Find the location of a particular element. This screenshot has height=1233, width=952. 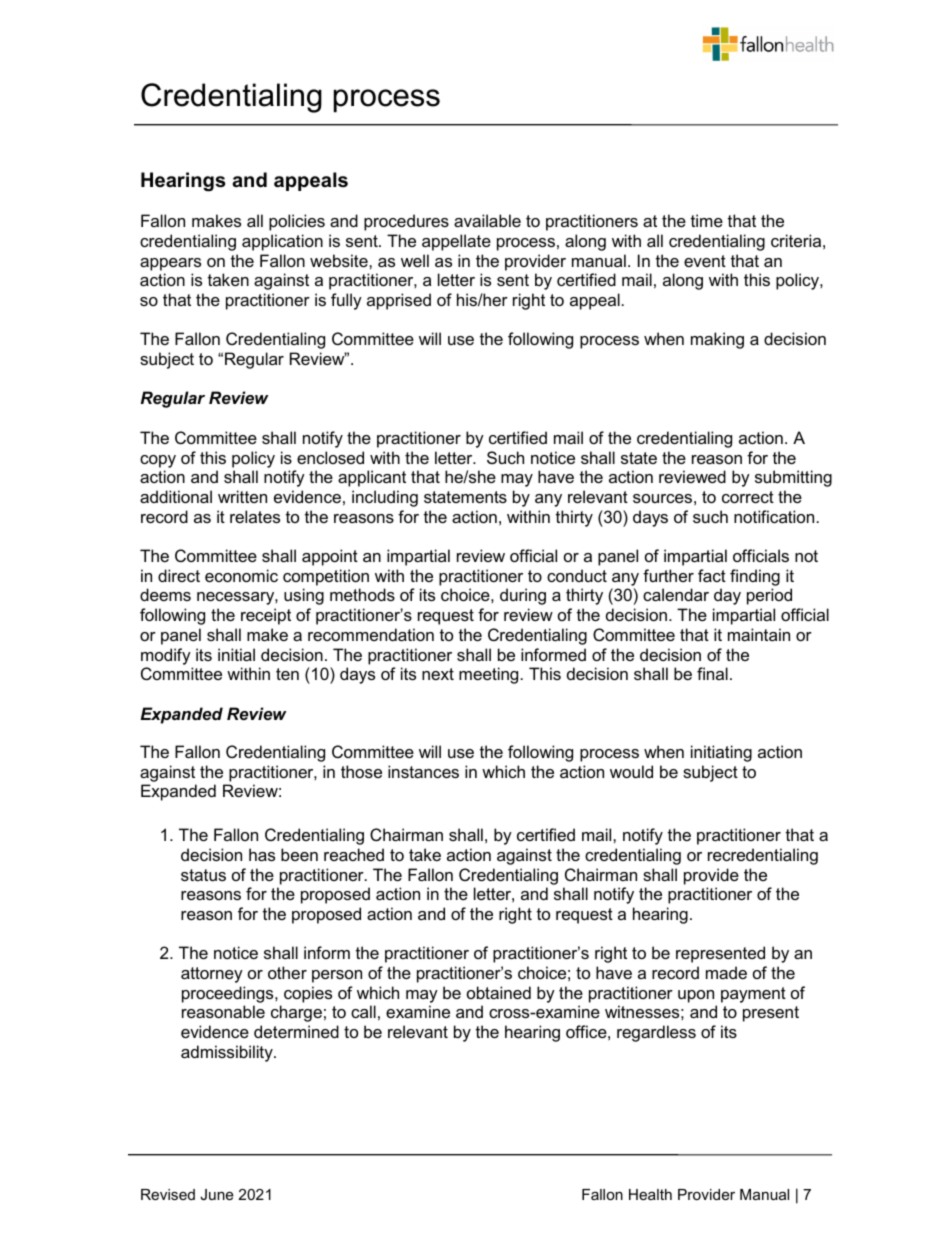

event is located at coordinates (705, 261).
